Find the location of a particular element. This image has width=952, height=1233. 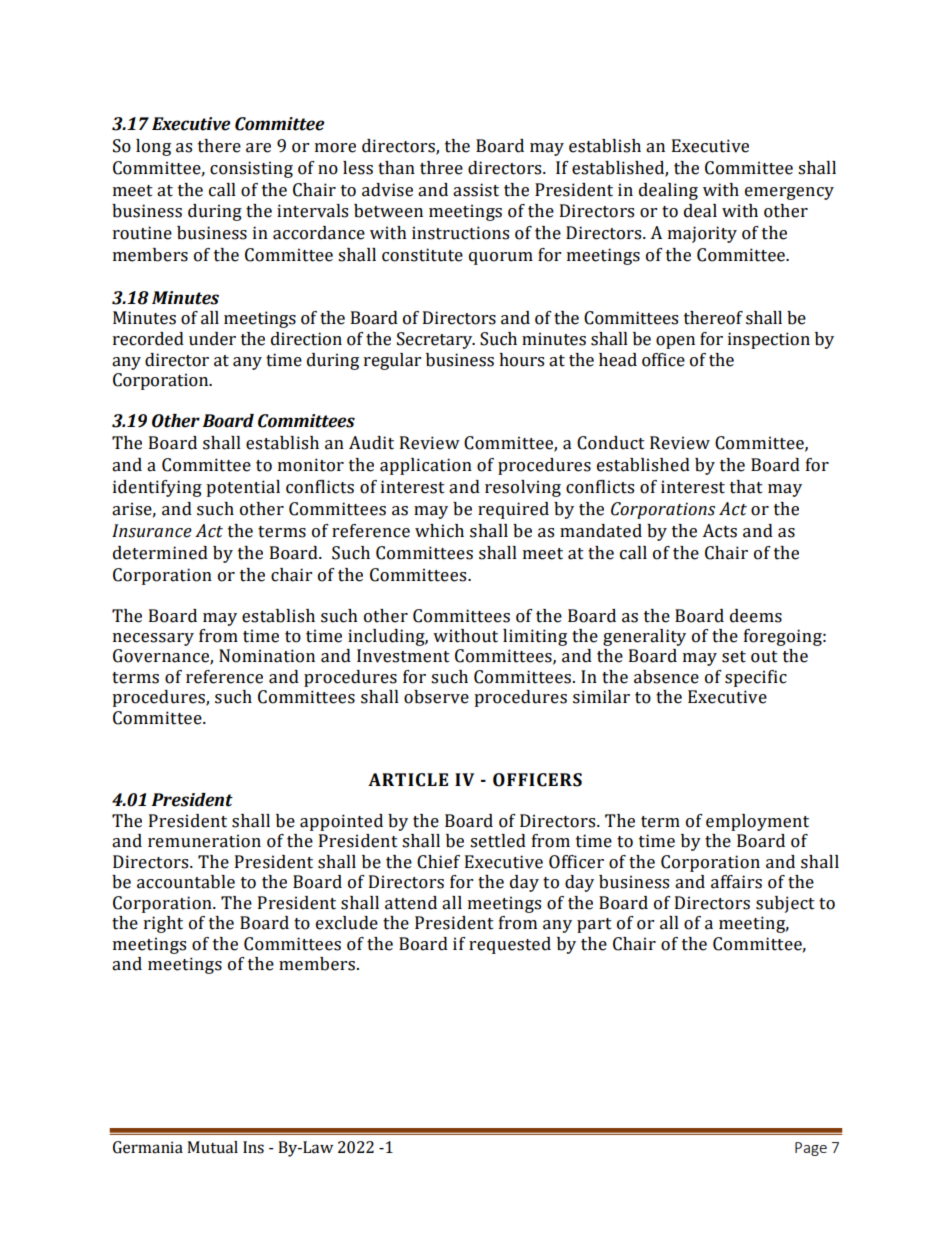

remuneration is located at coordinates (204, 841).
